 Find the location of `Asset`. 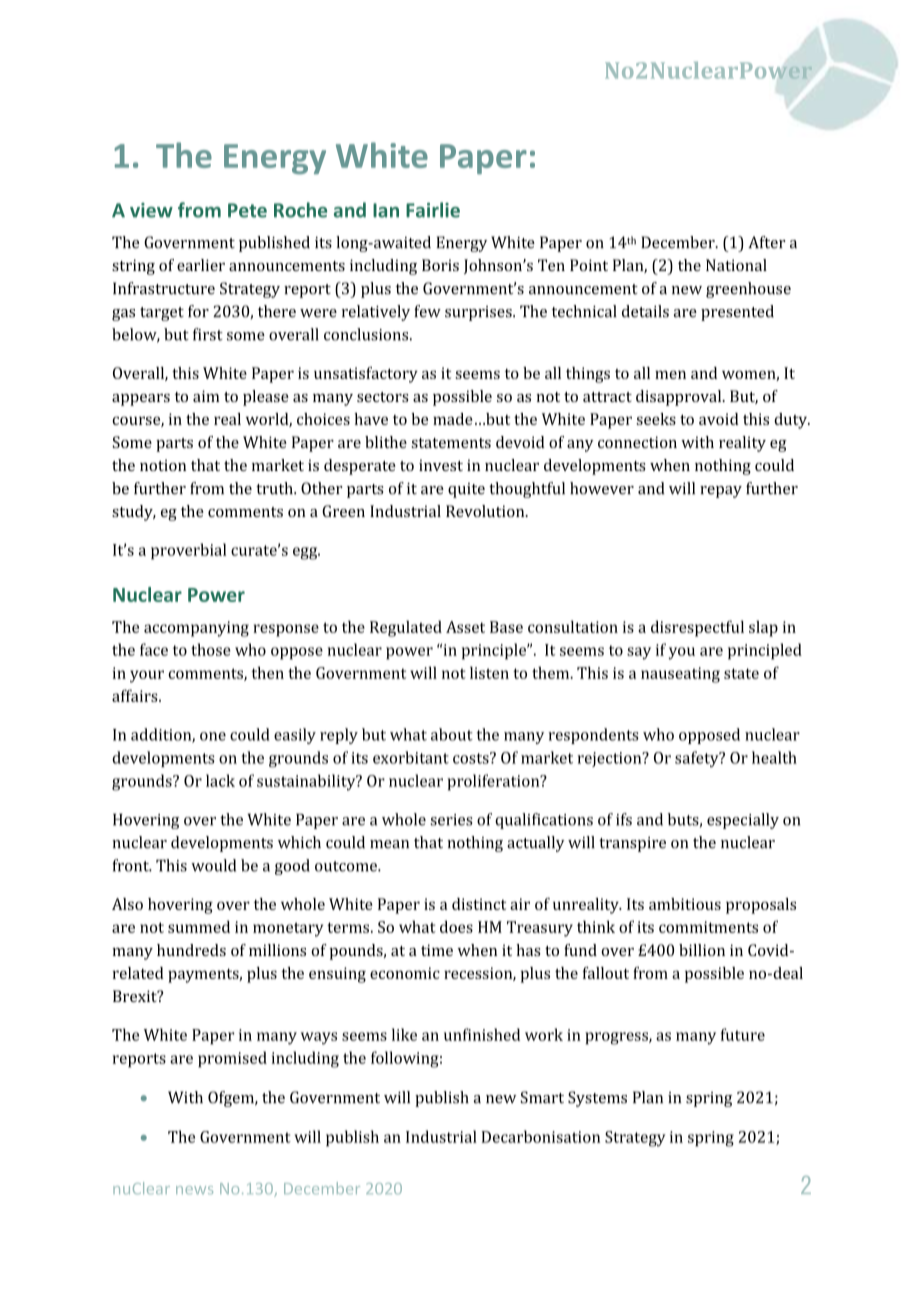

Asset is located at coordinates (465, 627).
